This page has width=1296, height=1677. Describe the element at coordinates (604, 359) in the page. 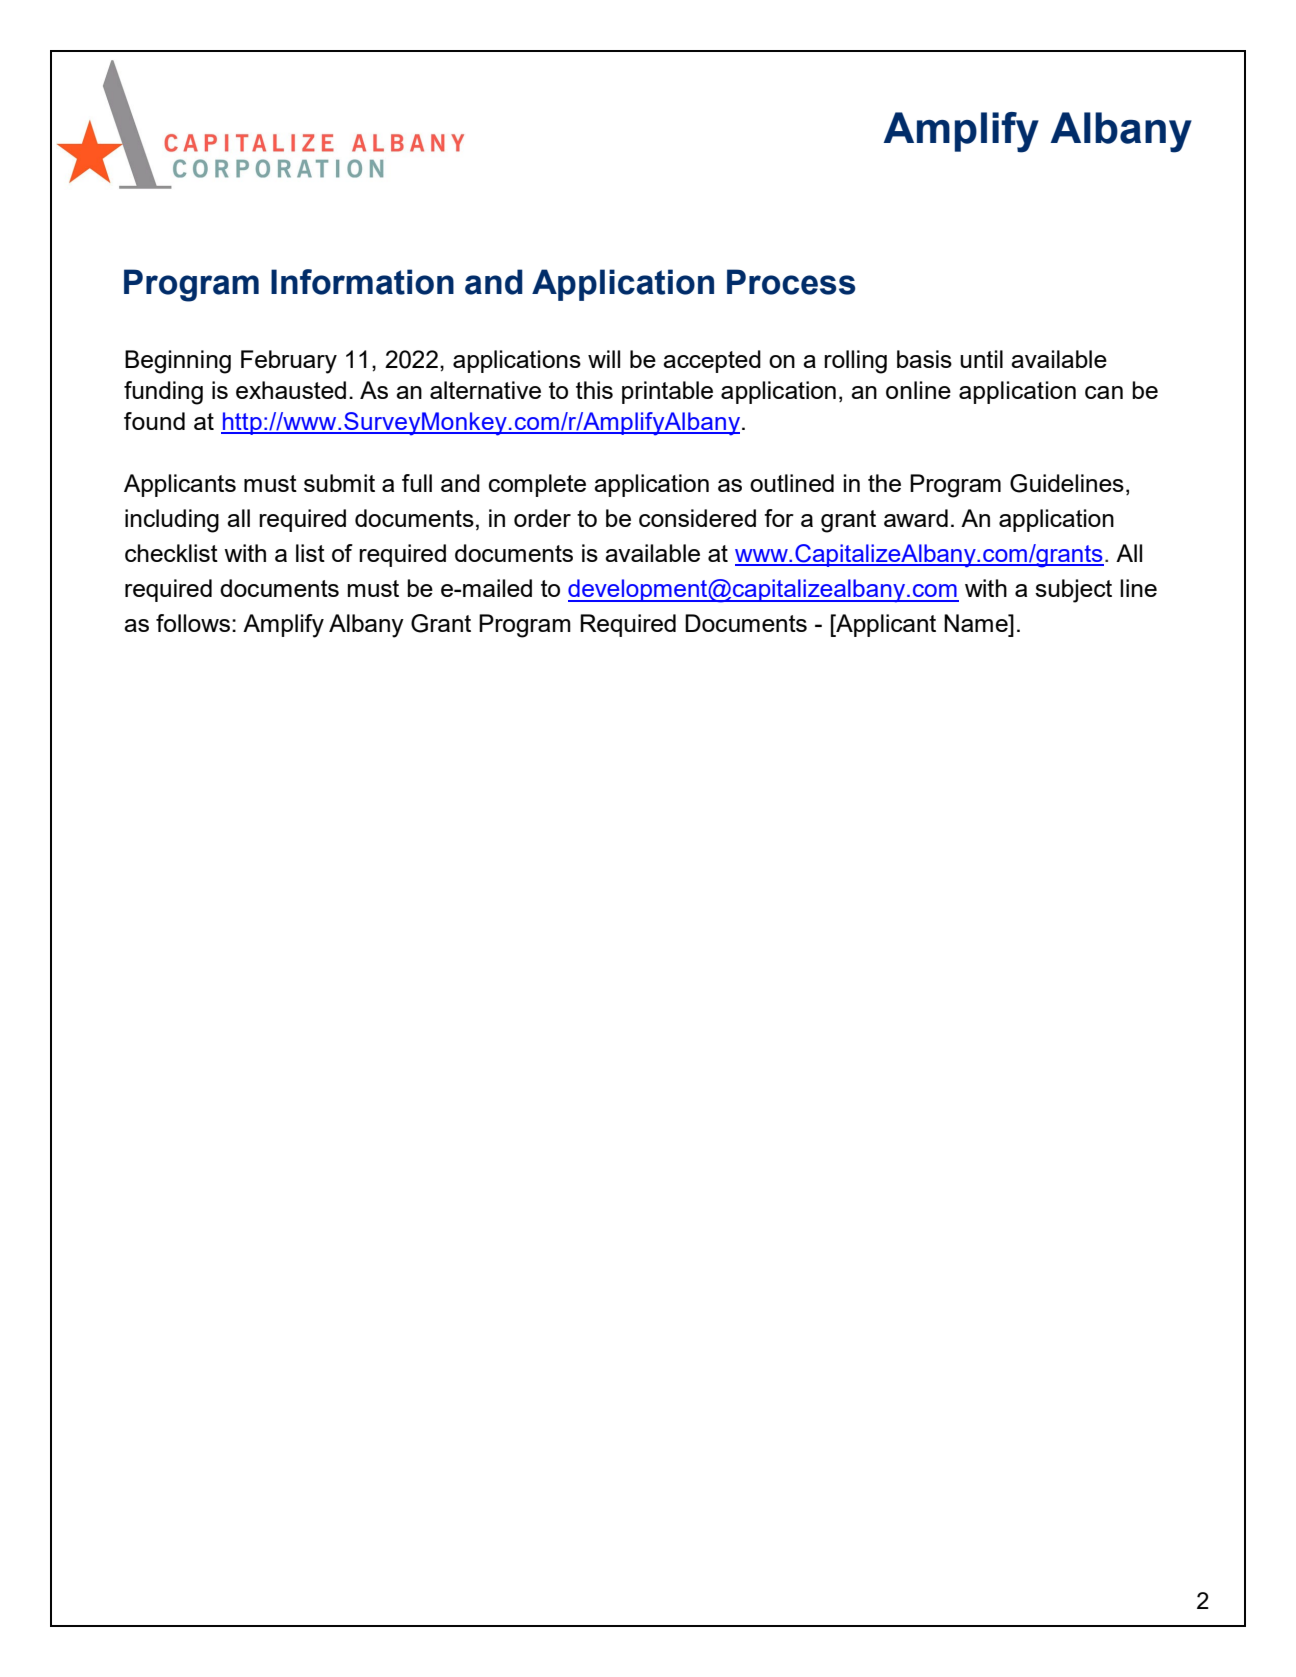

I see `will` at that location.
